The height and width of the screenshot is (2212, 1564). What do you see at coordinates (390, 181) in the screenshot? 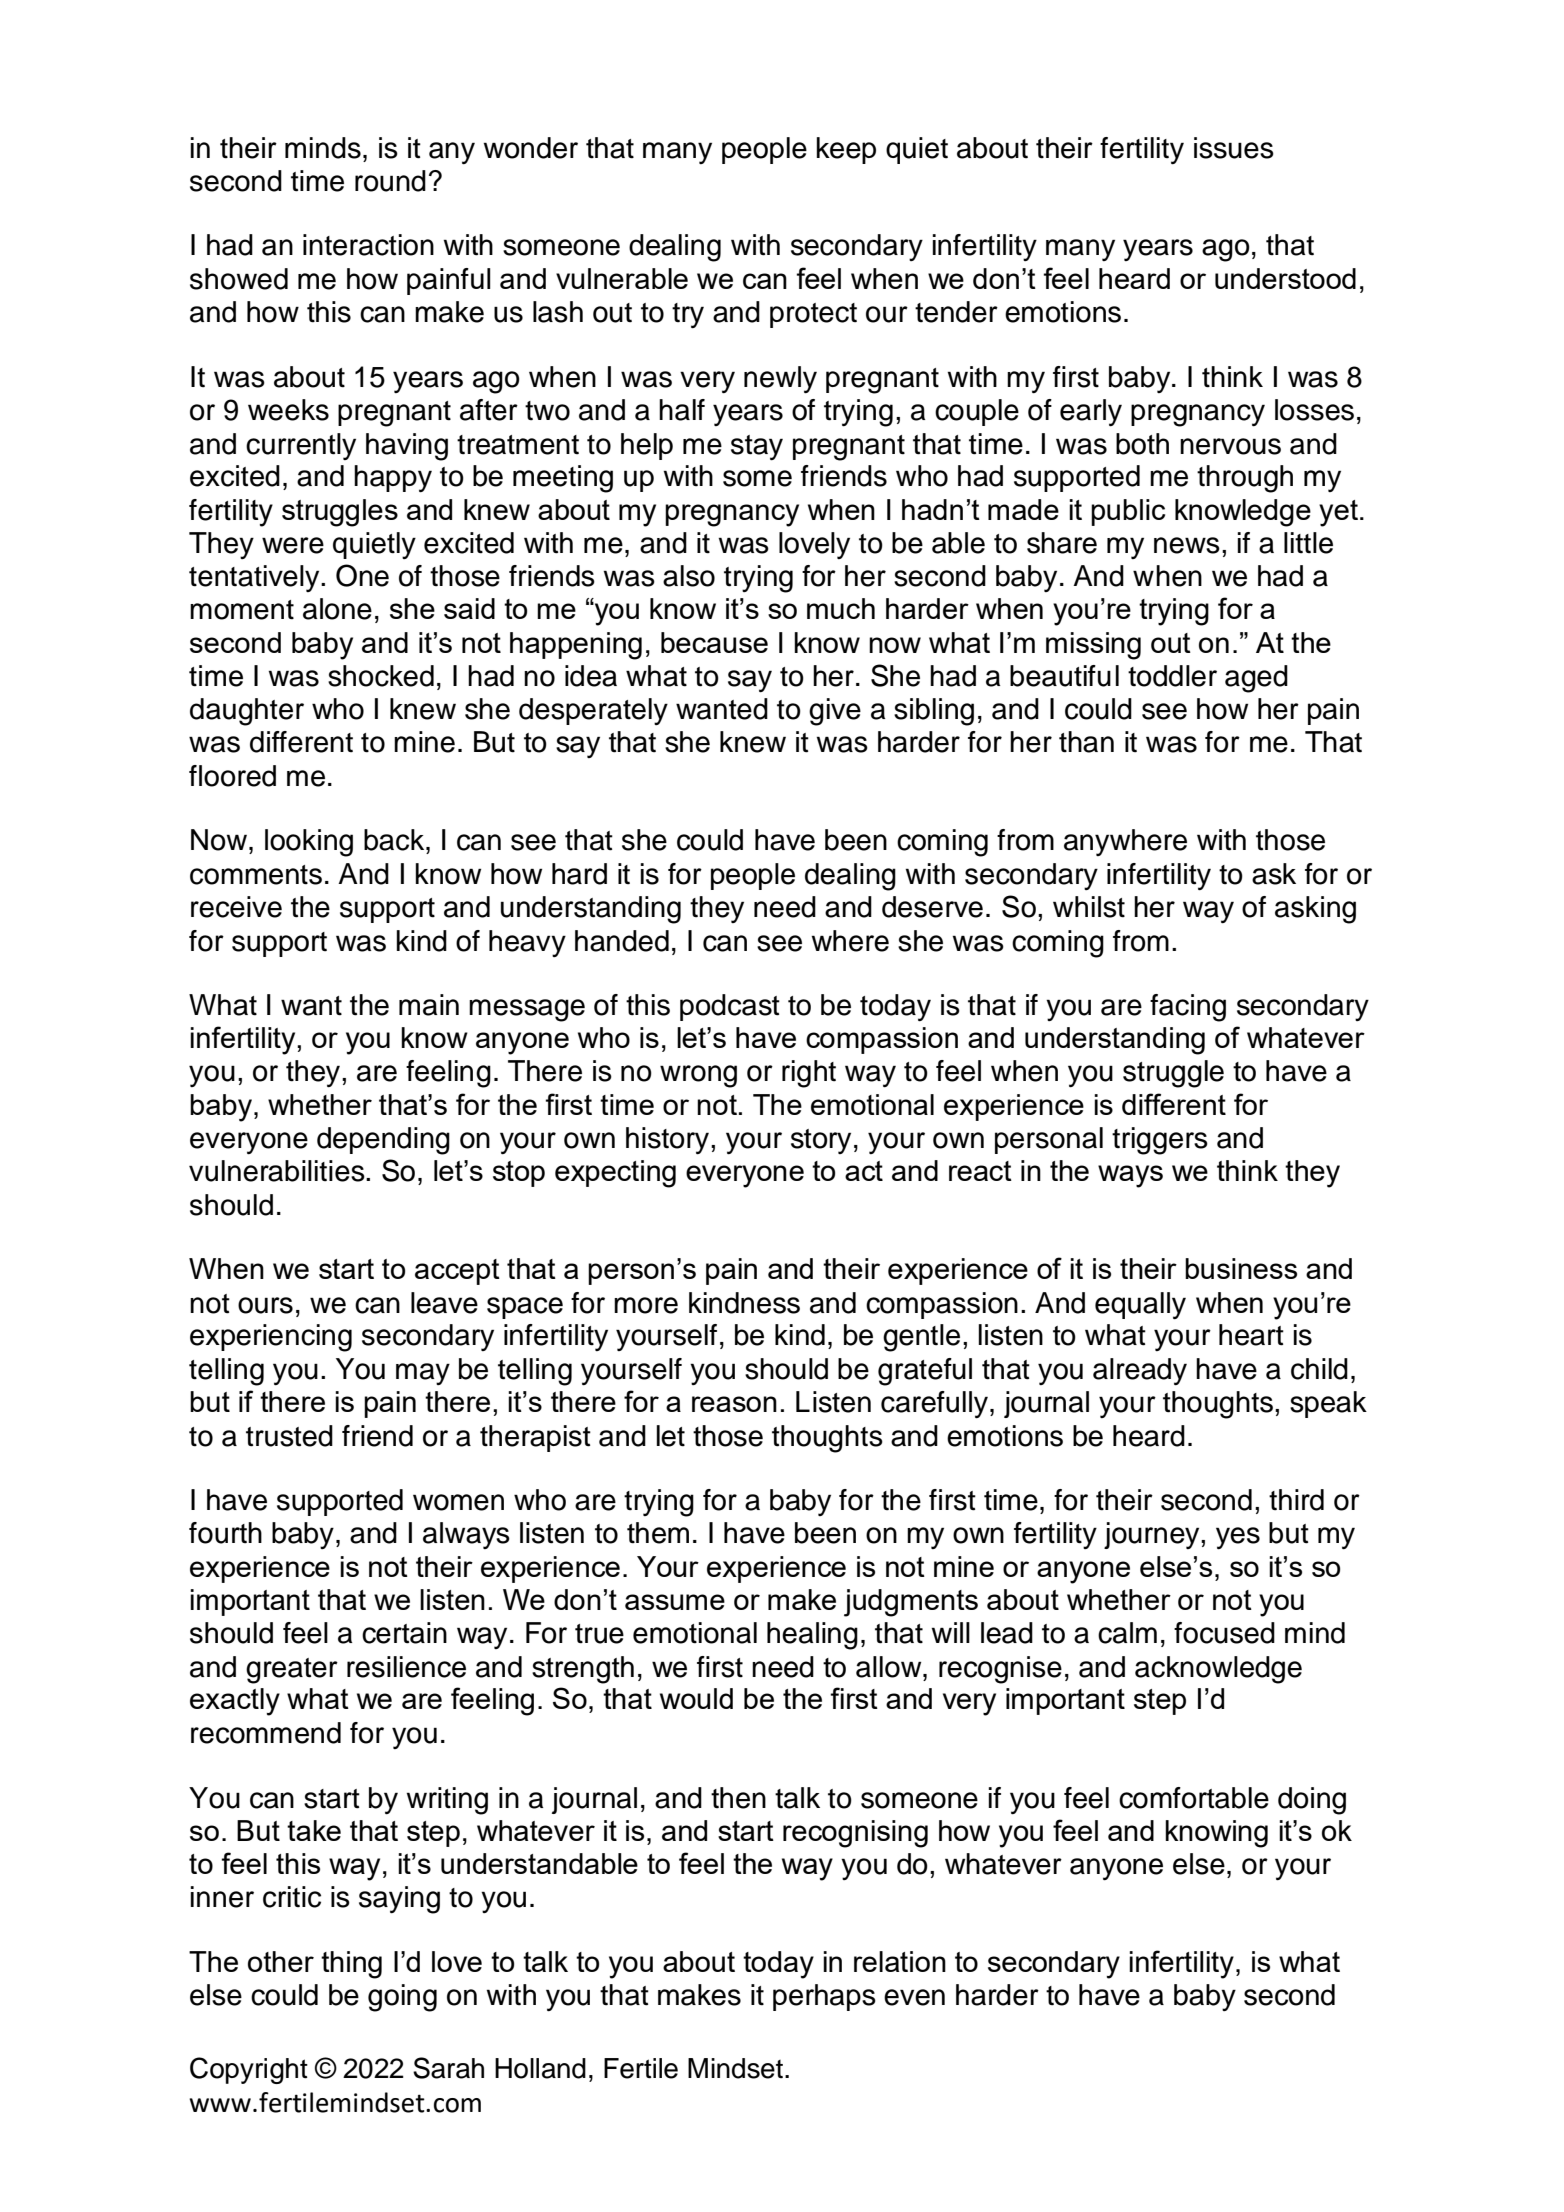
I see `round` at bounding box center [390, 181].
